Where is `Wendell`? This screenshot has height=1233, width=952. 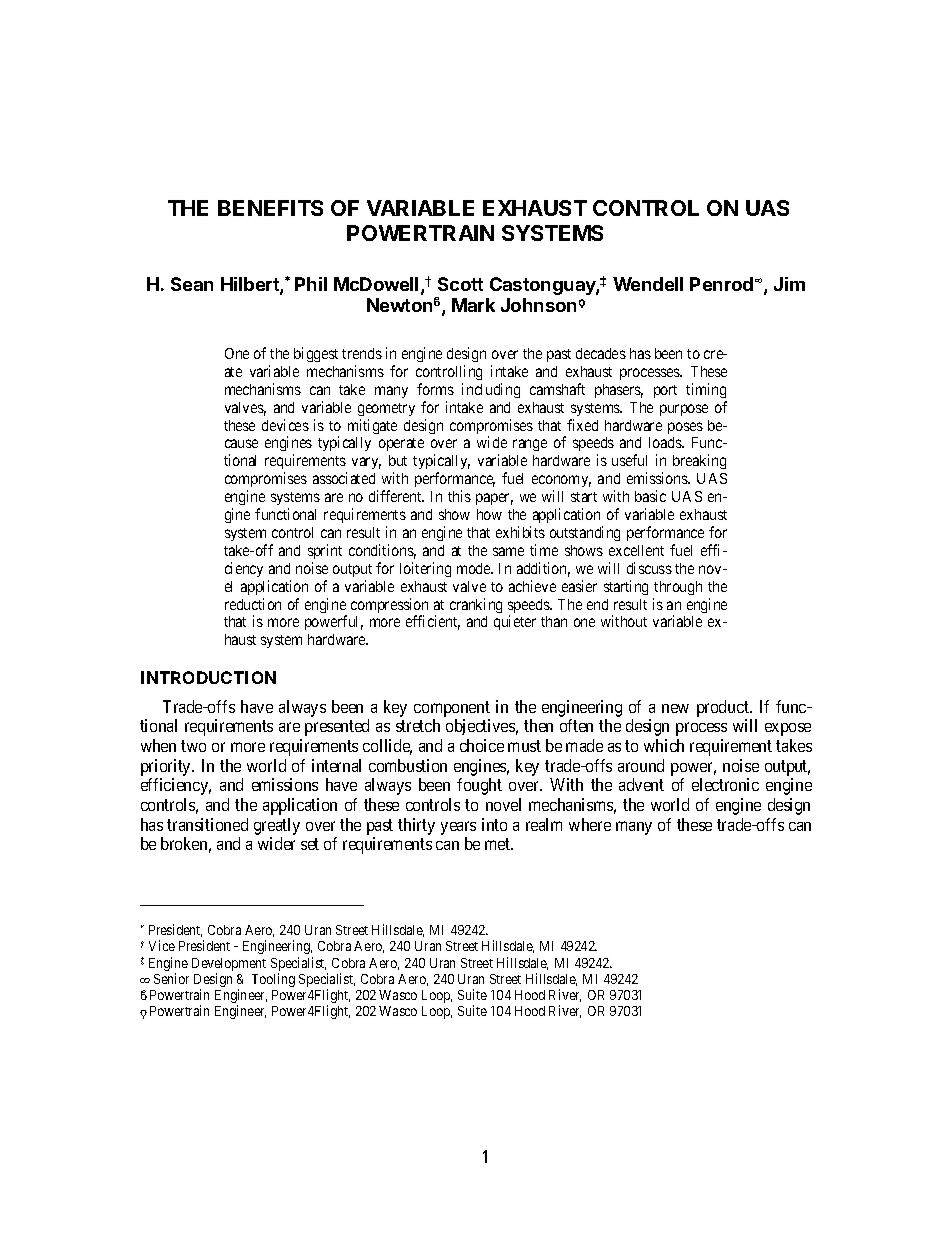 Wendell is located at coordinates (648, 284).
